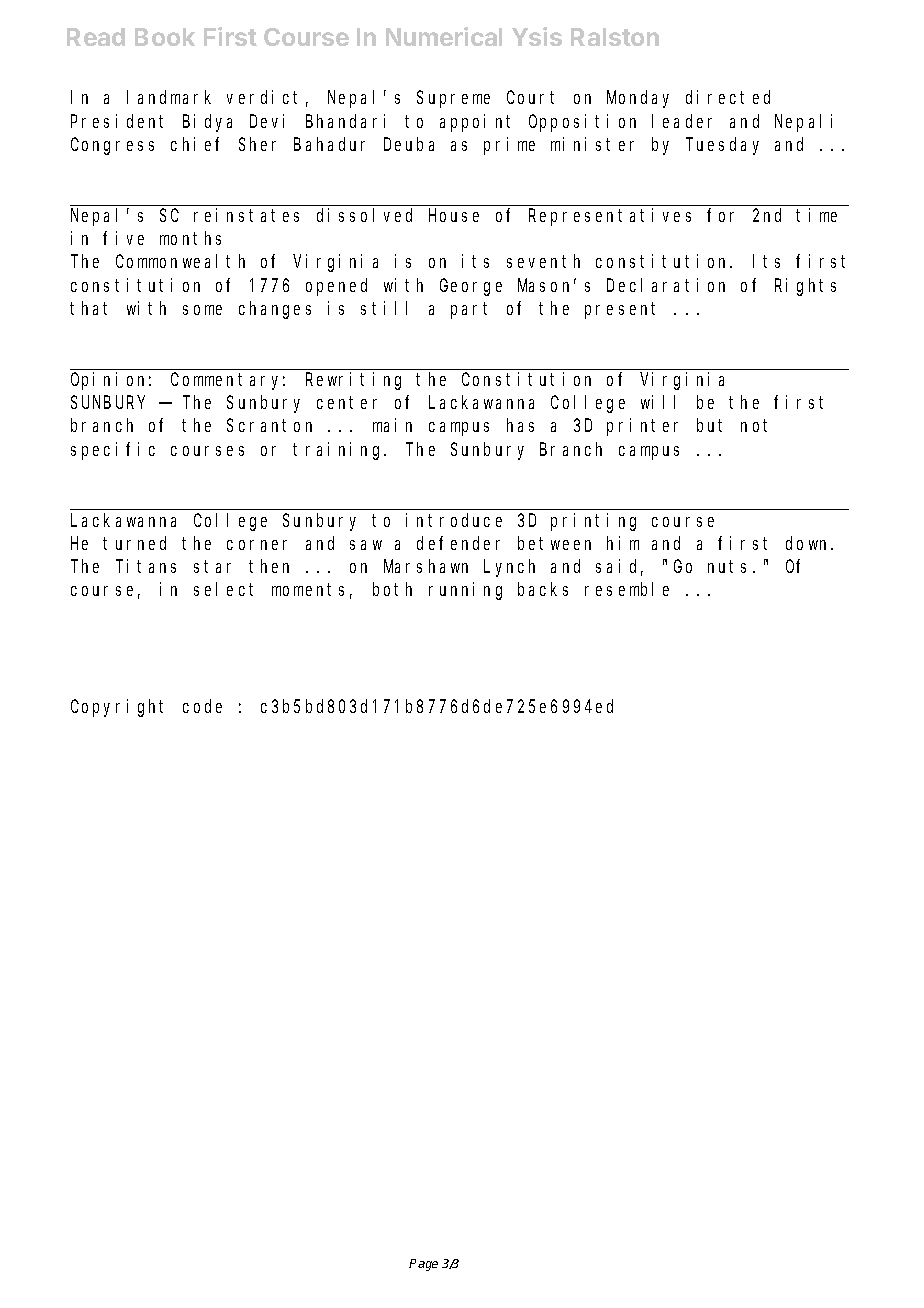 Image resolution: width=924 pixels, height=1308 pixels. What do you see at coordinates (111, 381) in the document?
I see `Opinion` at bounding box center [111, 381].
